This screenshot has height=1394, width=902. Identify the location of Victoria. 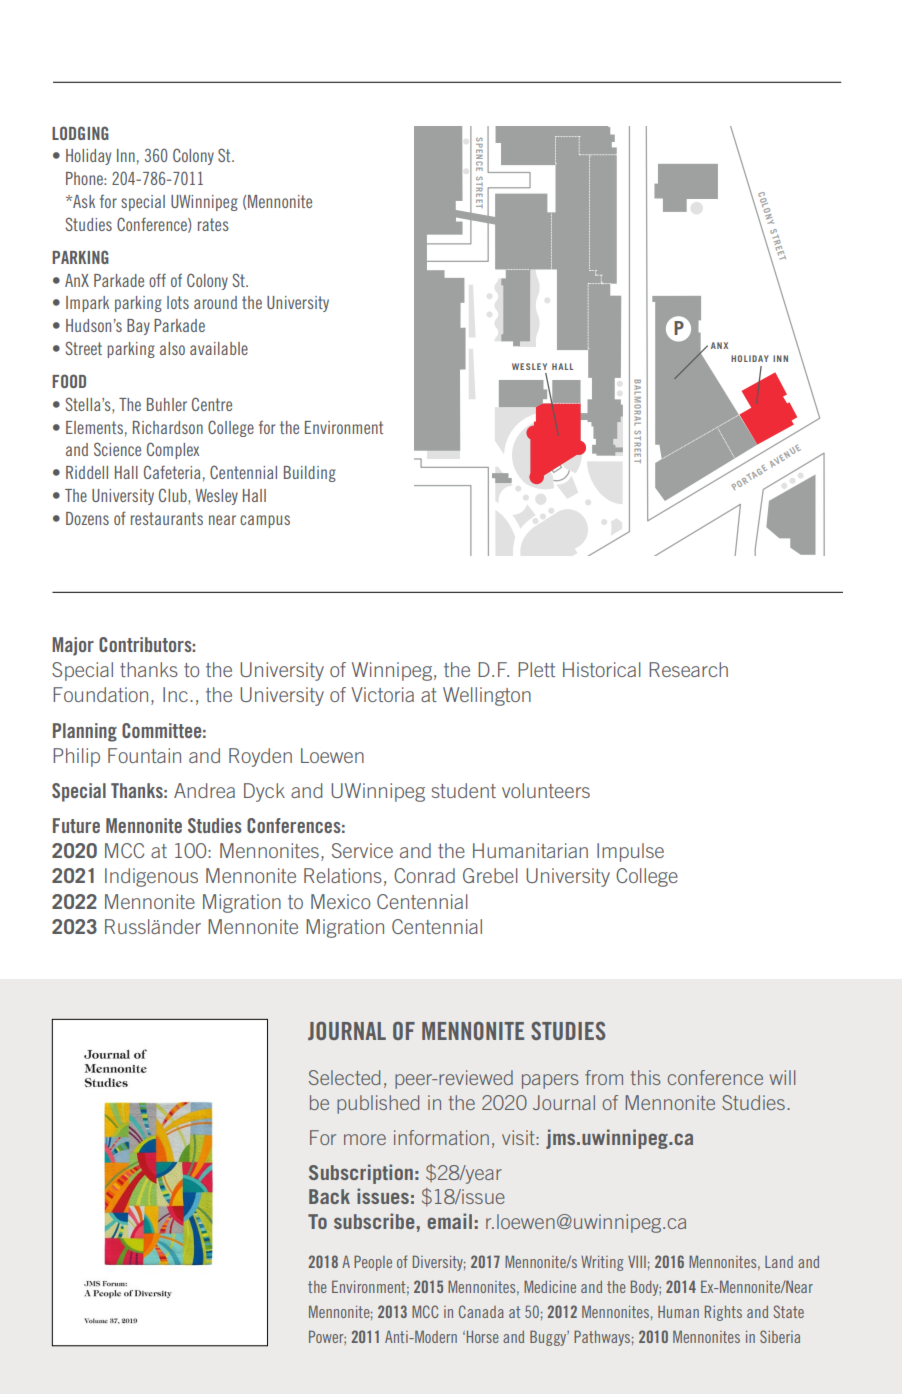
(382, 694).
